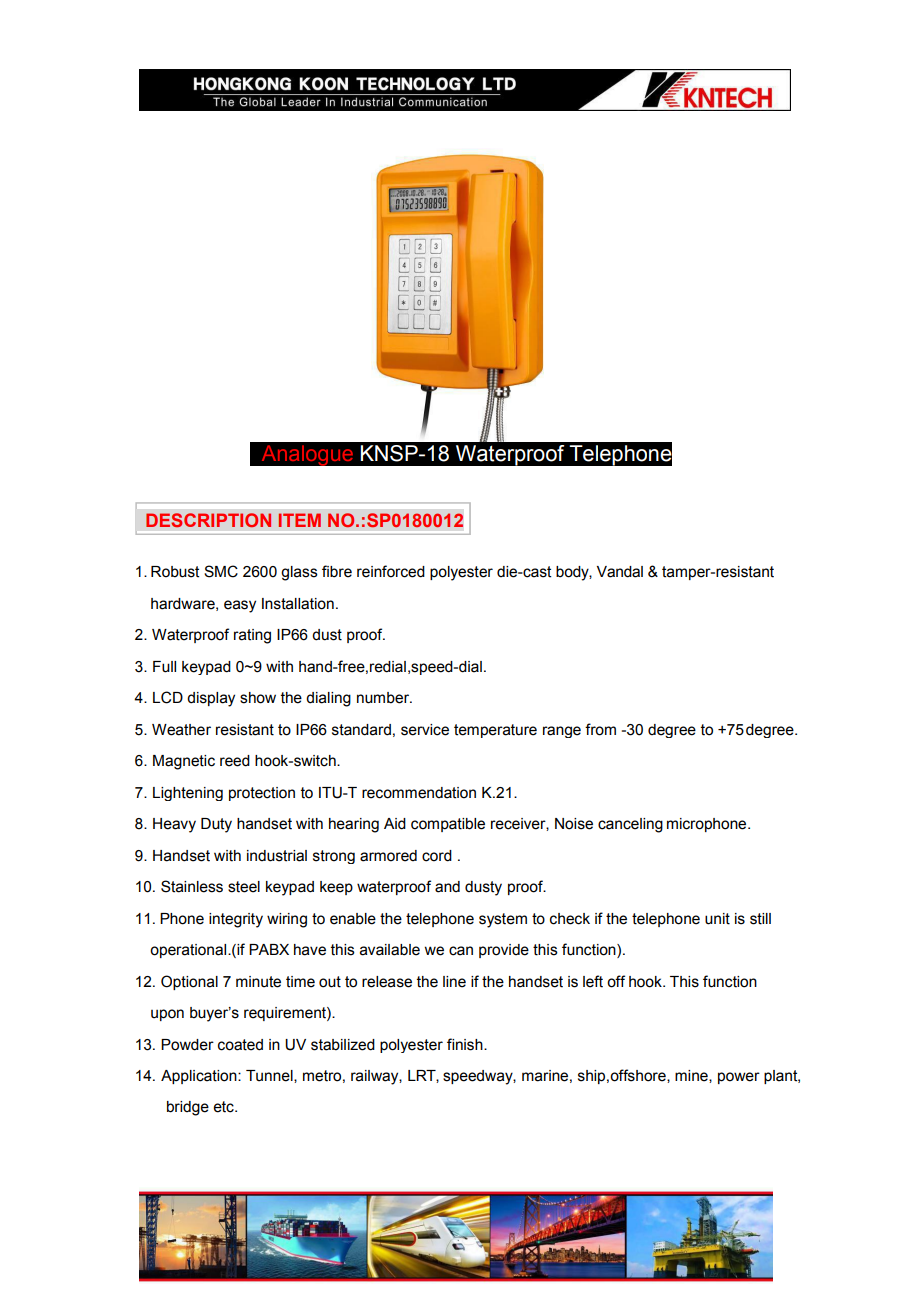 Image resolution: width=924 pixels, height=1308 pixels. Describe the element at coordinates (630, 825) in the page. I see `canceling` at that location.
